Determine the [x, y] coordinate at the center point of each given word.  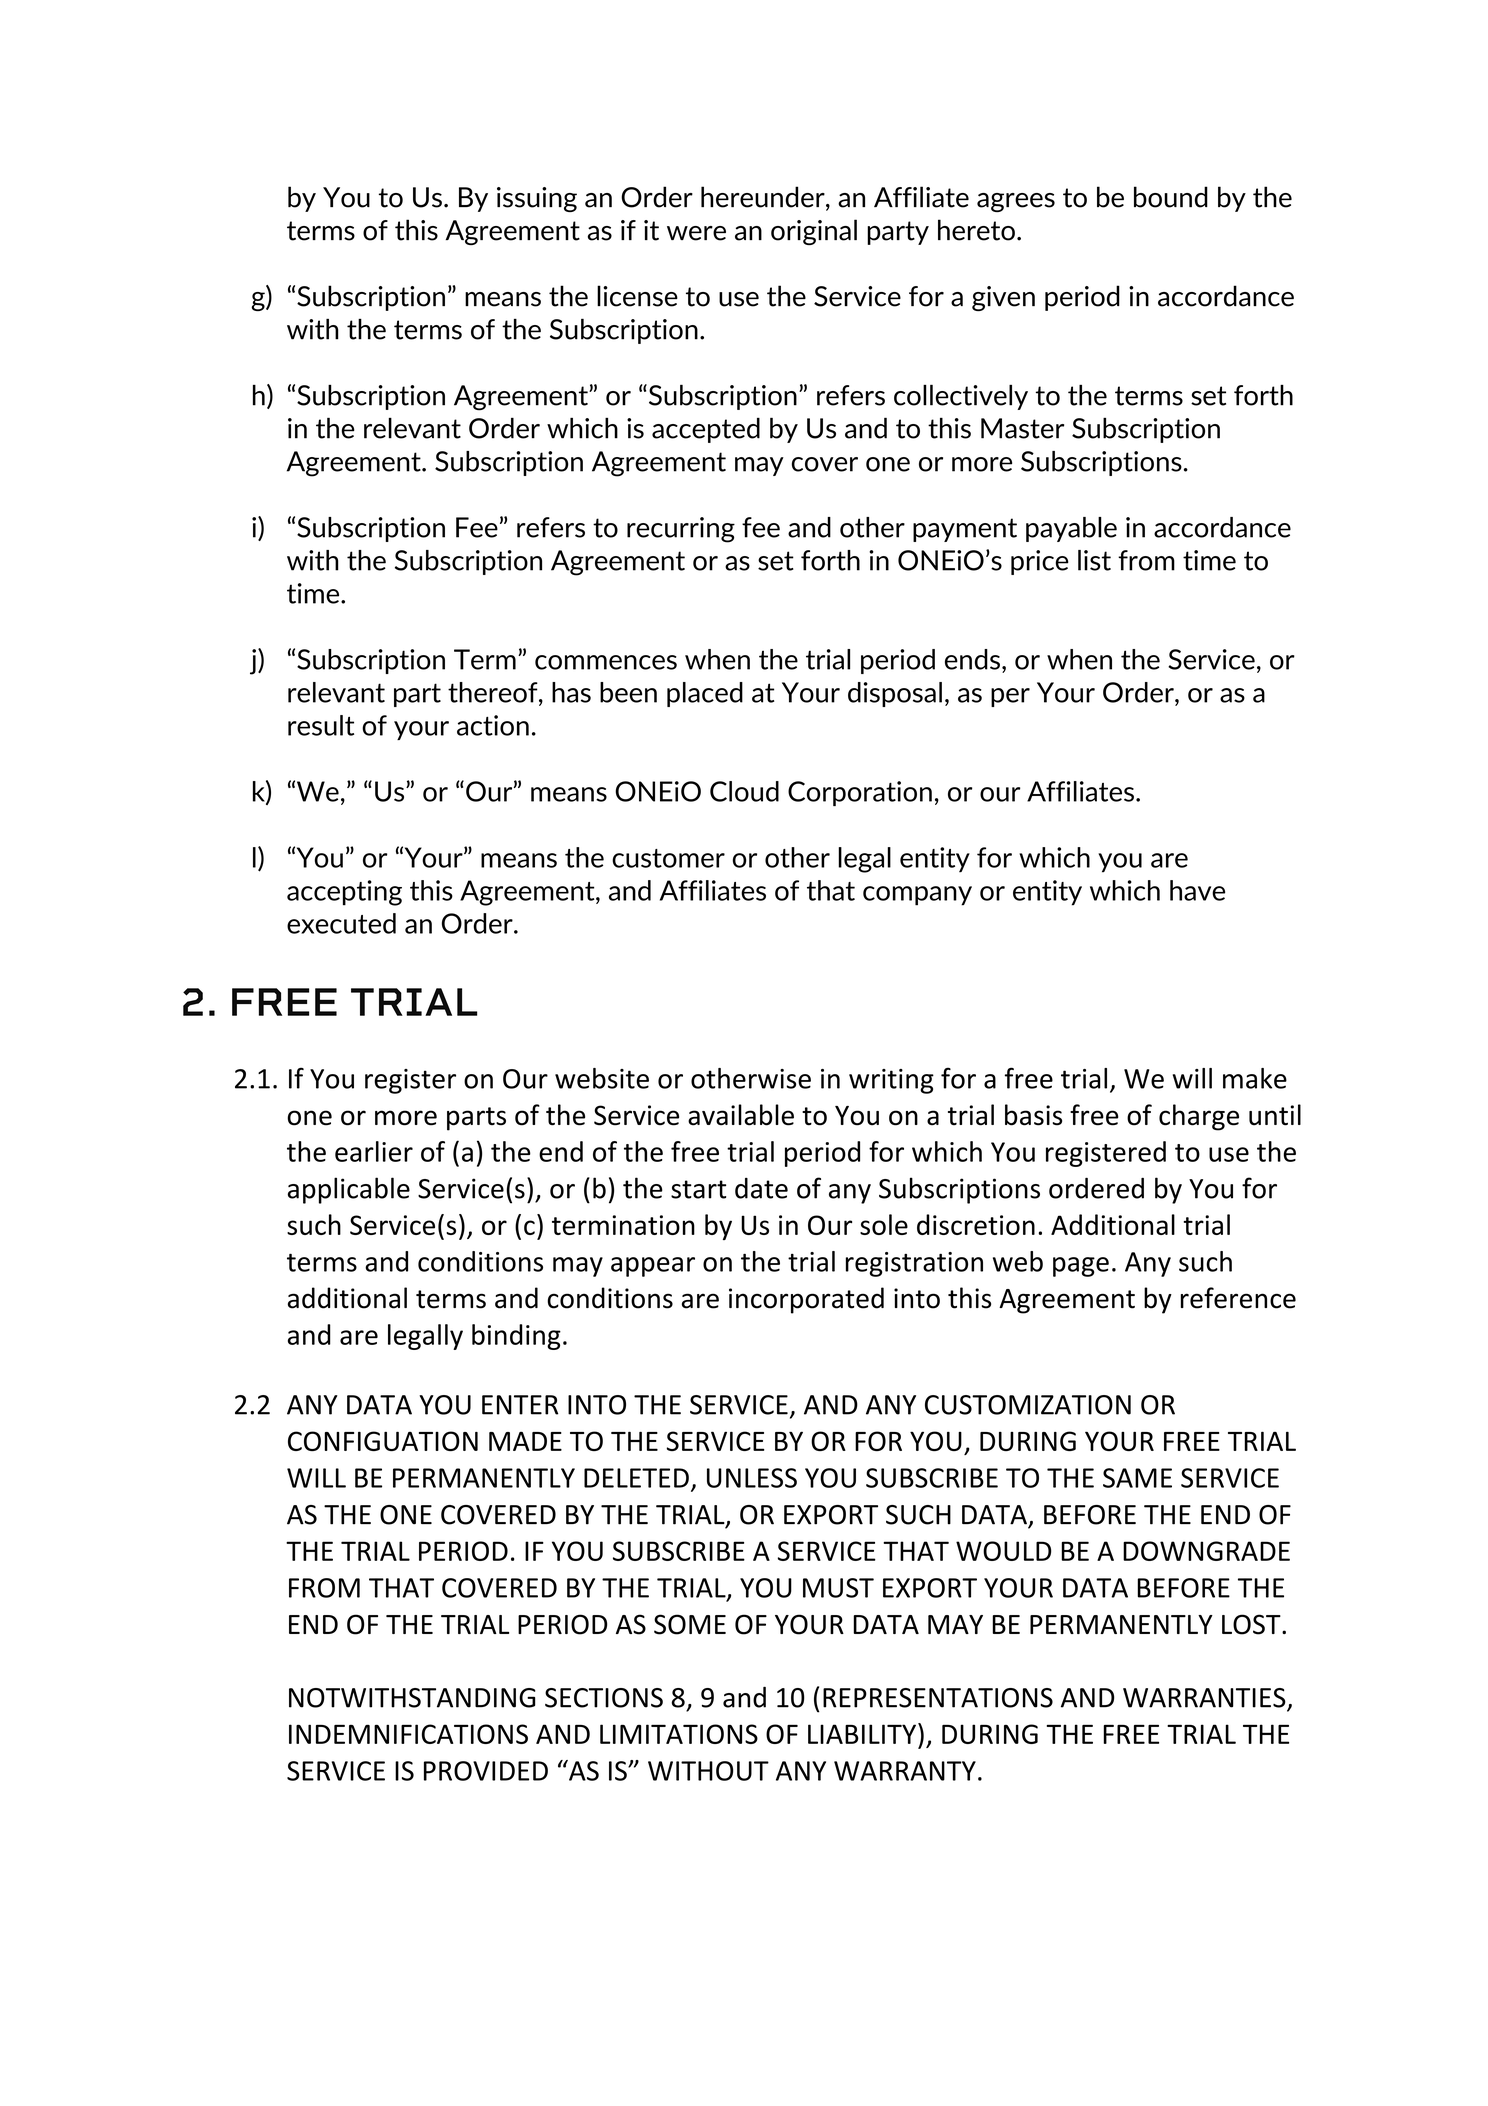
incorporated [806, 1300]
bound [1171, 197]
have [1197, 890]
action [493, 725]
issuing [537, 199]
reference [1238, 1298]
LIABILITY [863, 1733]
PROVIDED [486, 1771]
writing [891, 1081]
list [1094, 560]
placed [705, 694]
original [814, 232]
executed [341, 923]
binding [516, 1337]
